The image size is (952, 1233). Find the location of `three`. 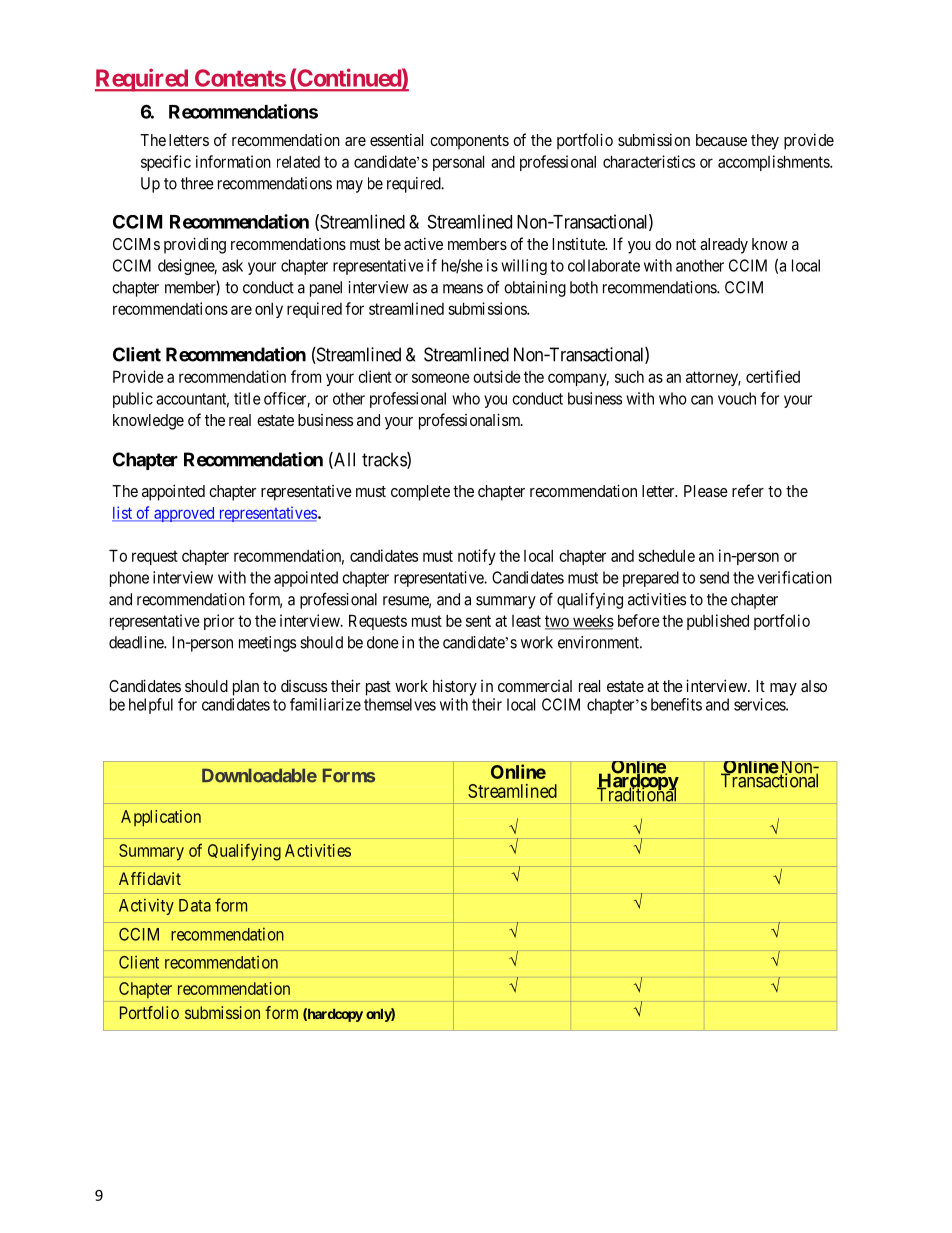

three is located at coordinates (197, 183).
